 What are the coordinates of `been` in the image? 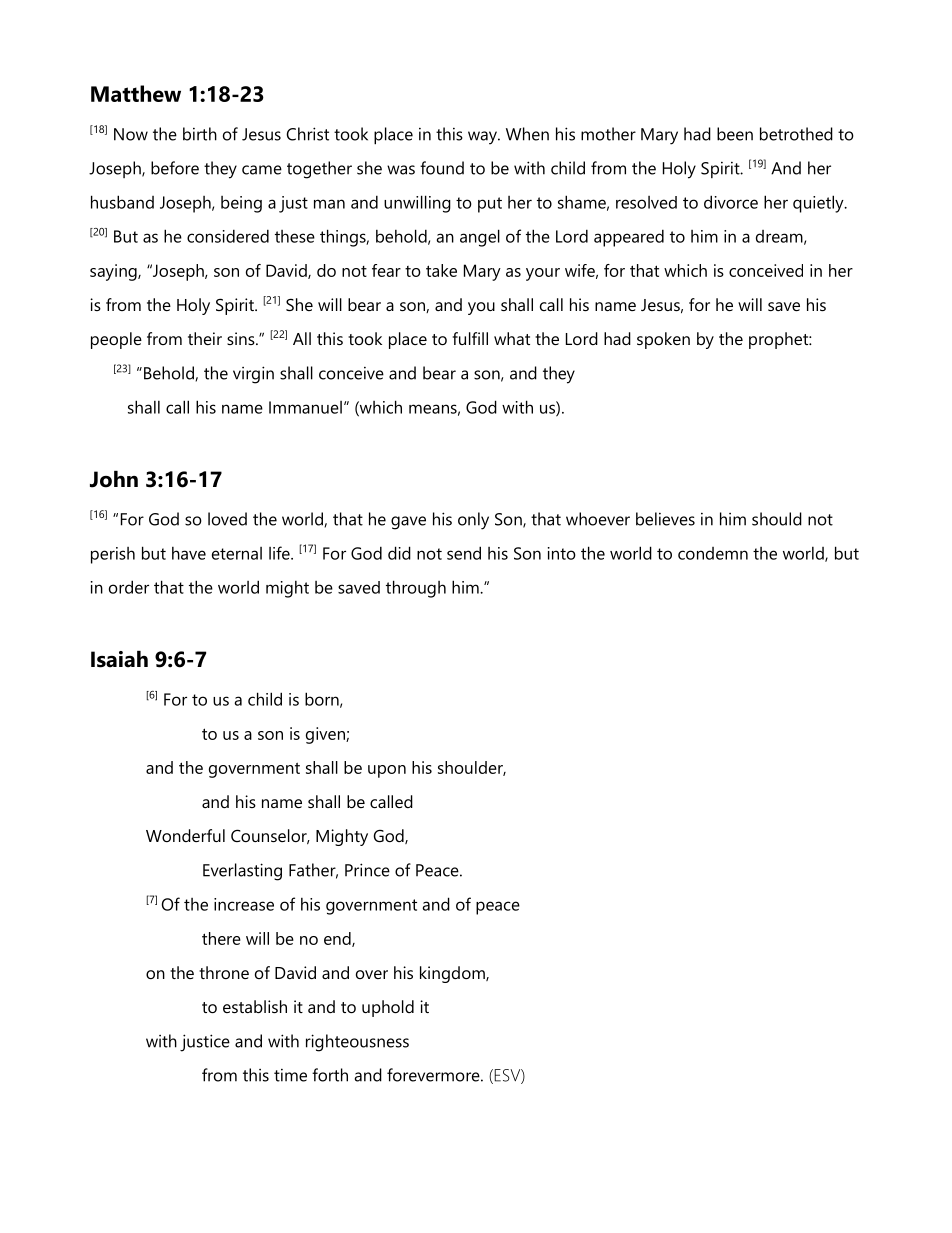 It's located at (735, 134).
